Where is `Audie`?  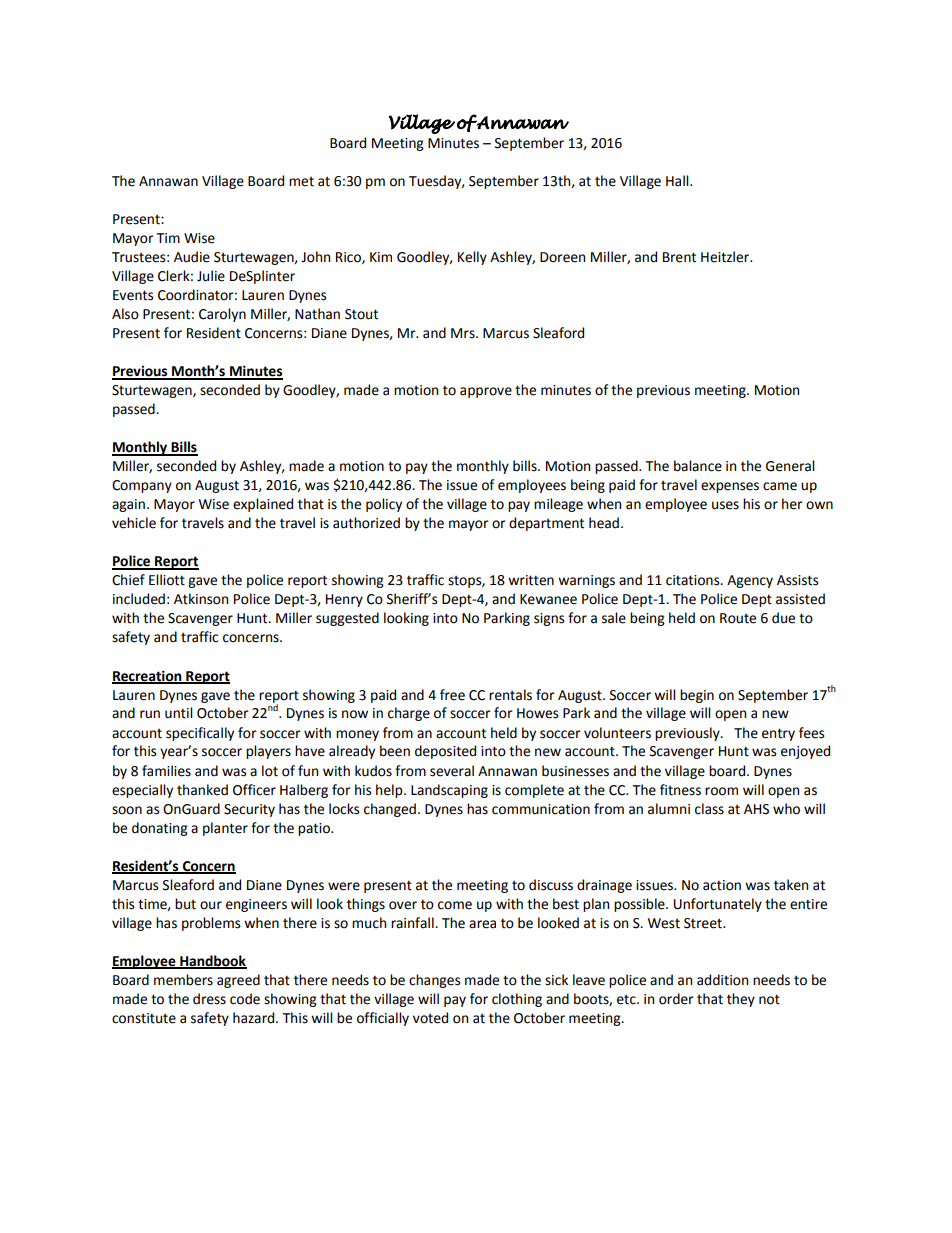
Audie is located at coordinates (192, 257).
